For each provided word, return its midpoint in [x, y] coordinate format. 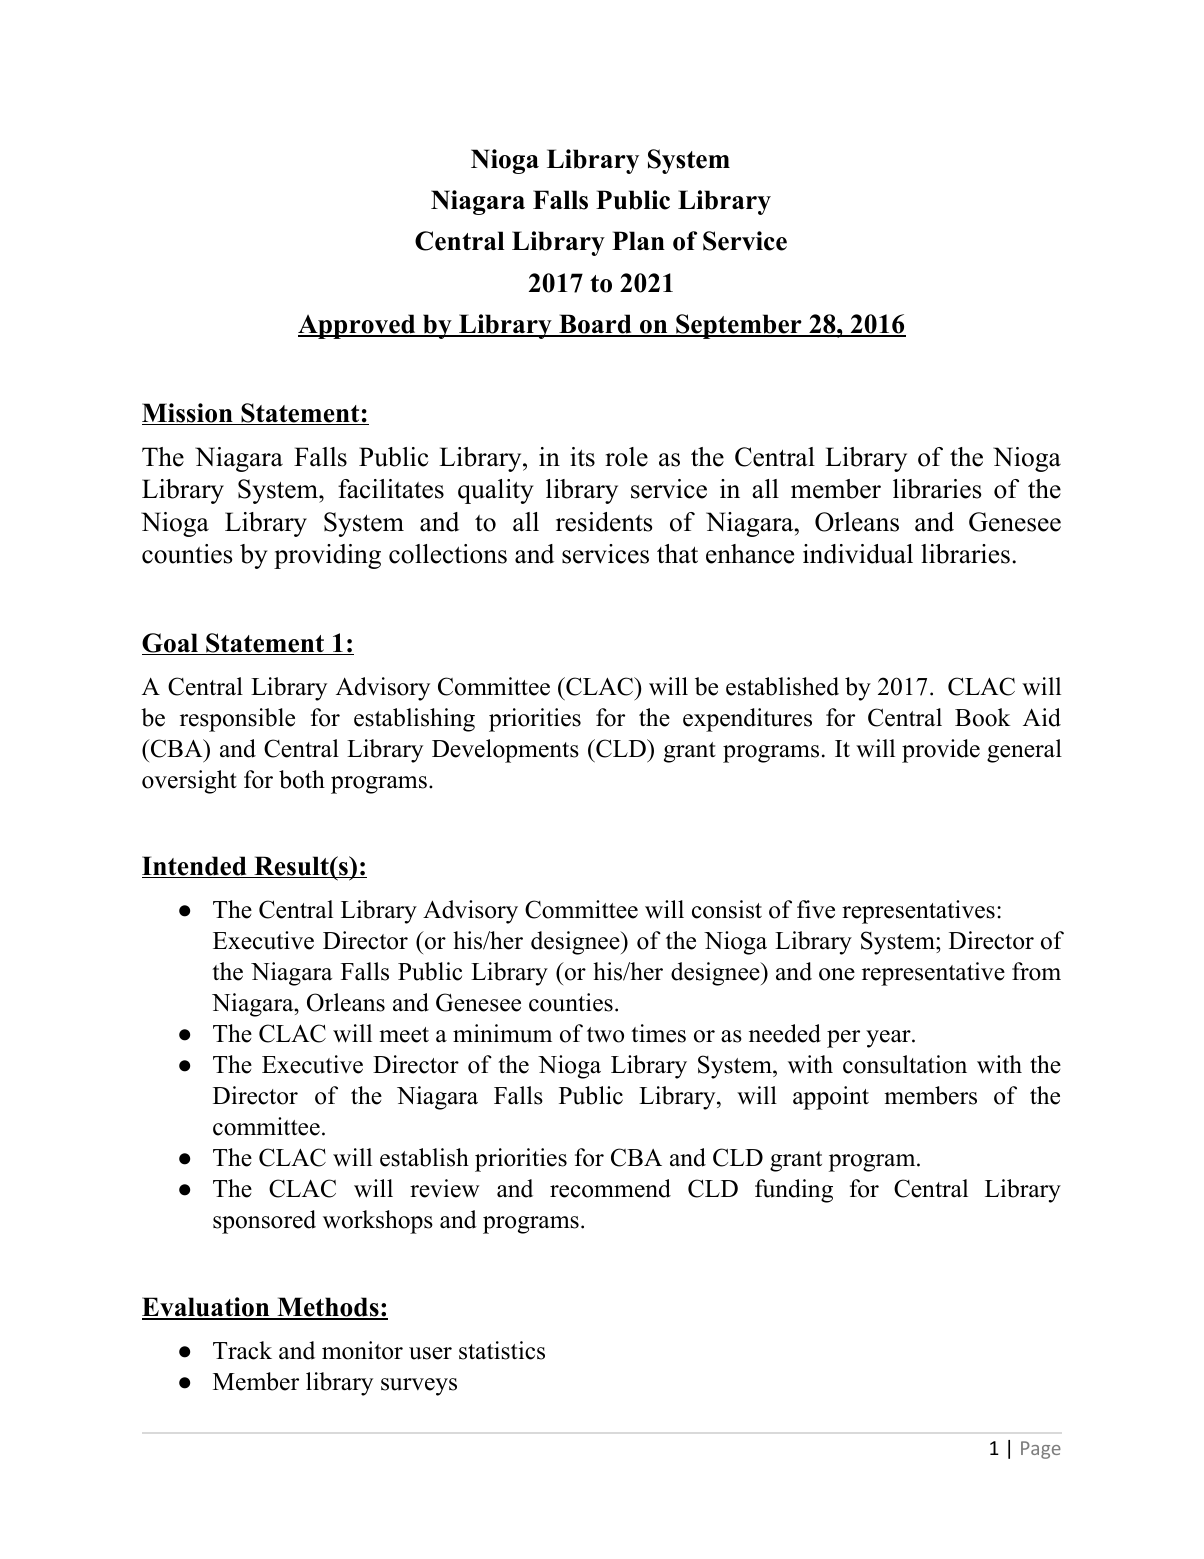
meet [404, 1035]
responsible [237, 720]
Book [983, 717]
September [739, 326]
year [889, 1039]
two [605, 1035]
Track [242, 1350]
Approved [358, 326]
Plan [638, 240]
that [677, 554]
